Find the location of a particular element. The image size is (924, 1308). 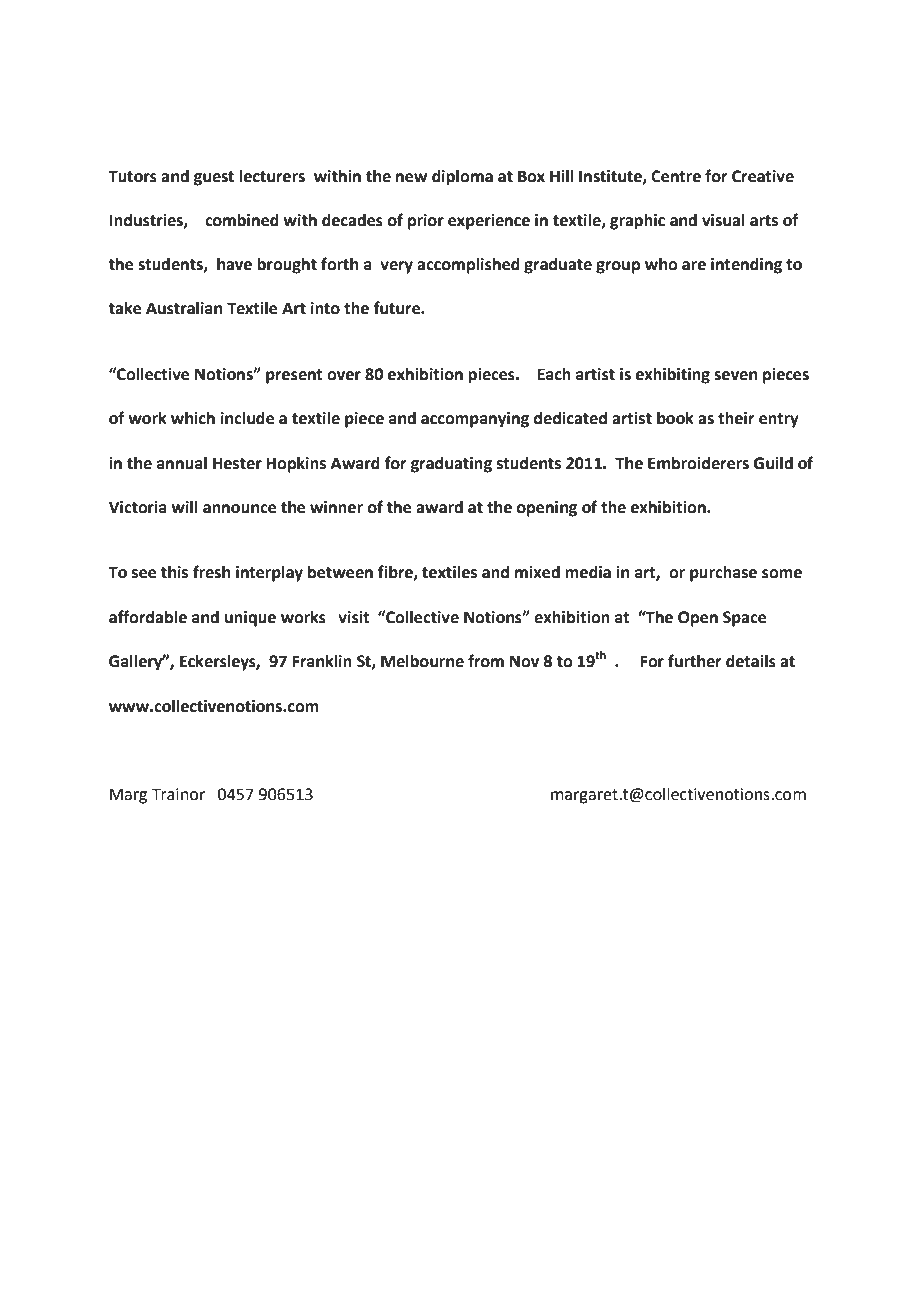

which is located at coordinates (193, 418).
